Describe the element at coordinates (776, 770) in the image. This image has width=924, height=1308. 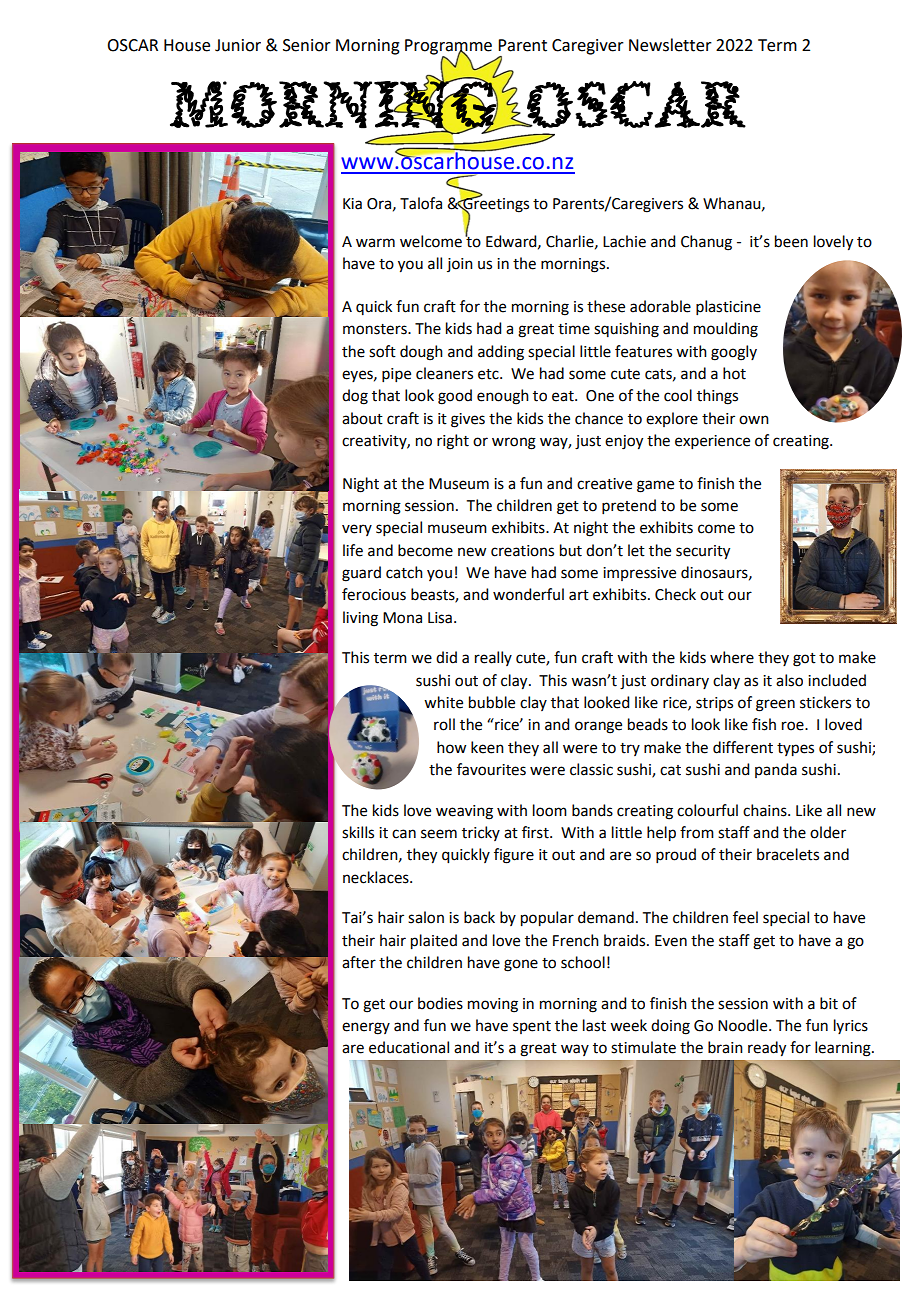
I see `panda` at that location.
